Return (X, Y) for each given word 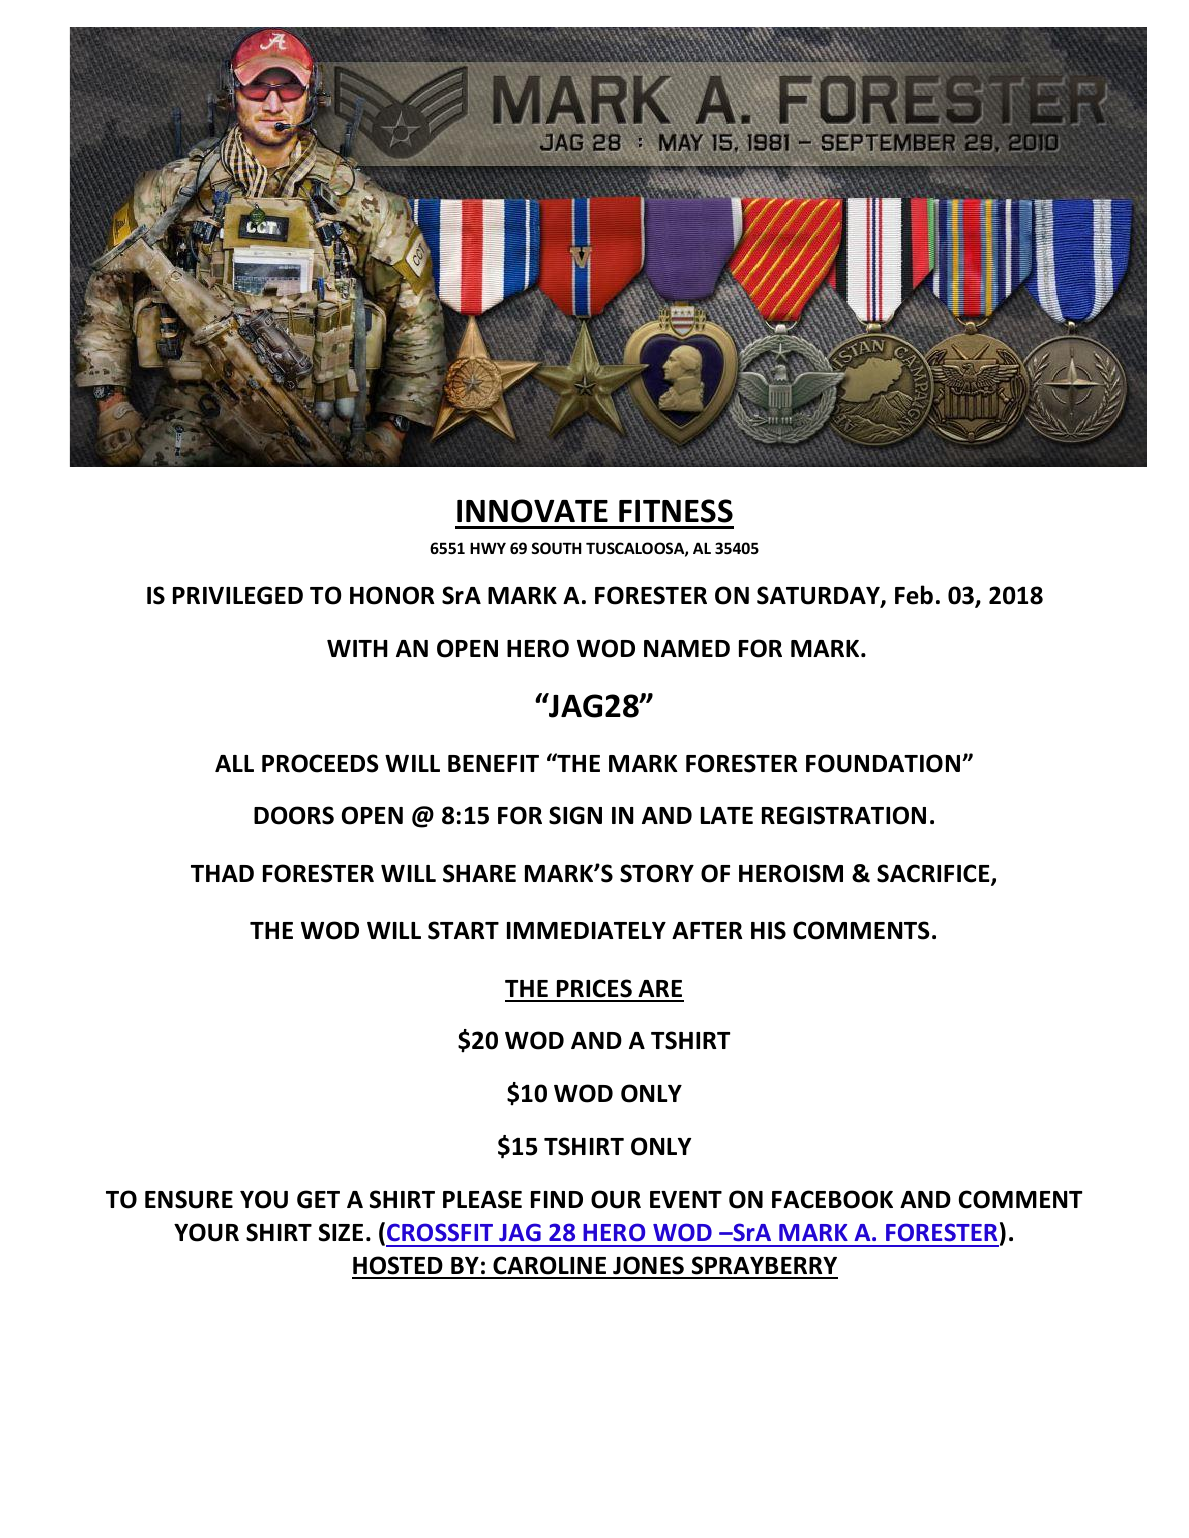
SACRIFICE (934, 874)
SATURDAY (819, 596)
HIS (768, 930)
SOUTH (556, 548)
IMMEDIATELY (586, 930)
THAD (222, 873)
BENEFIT (493, 763)
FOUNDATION (884, 763)
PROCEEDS (320, 763)
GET (318, 1199)
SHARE (479, 873)
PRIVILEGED (238, 595)
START (463, 930)
